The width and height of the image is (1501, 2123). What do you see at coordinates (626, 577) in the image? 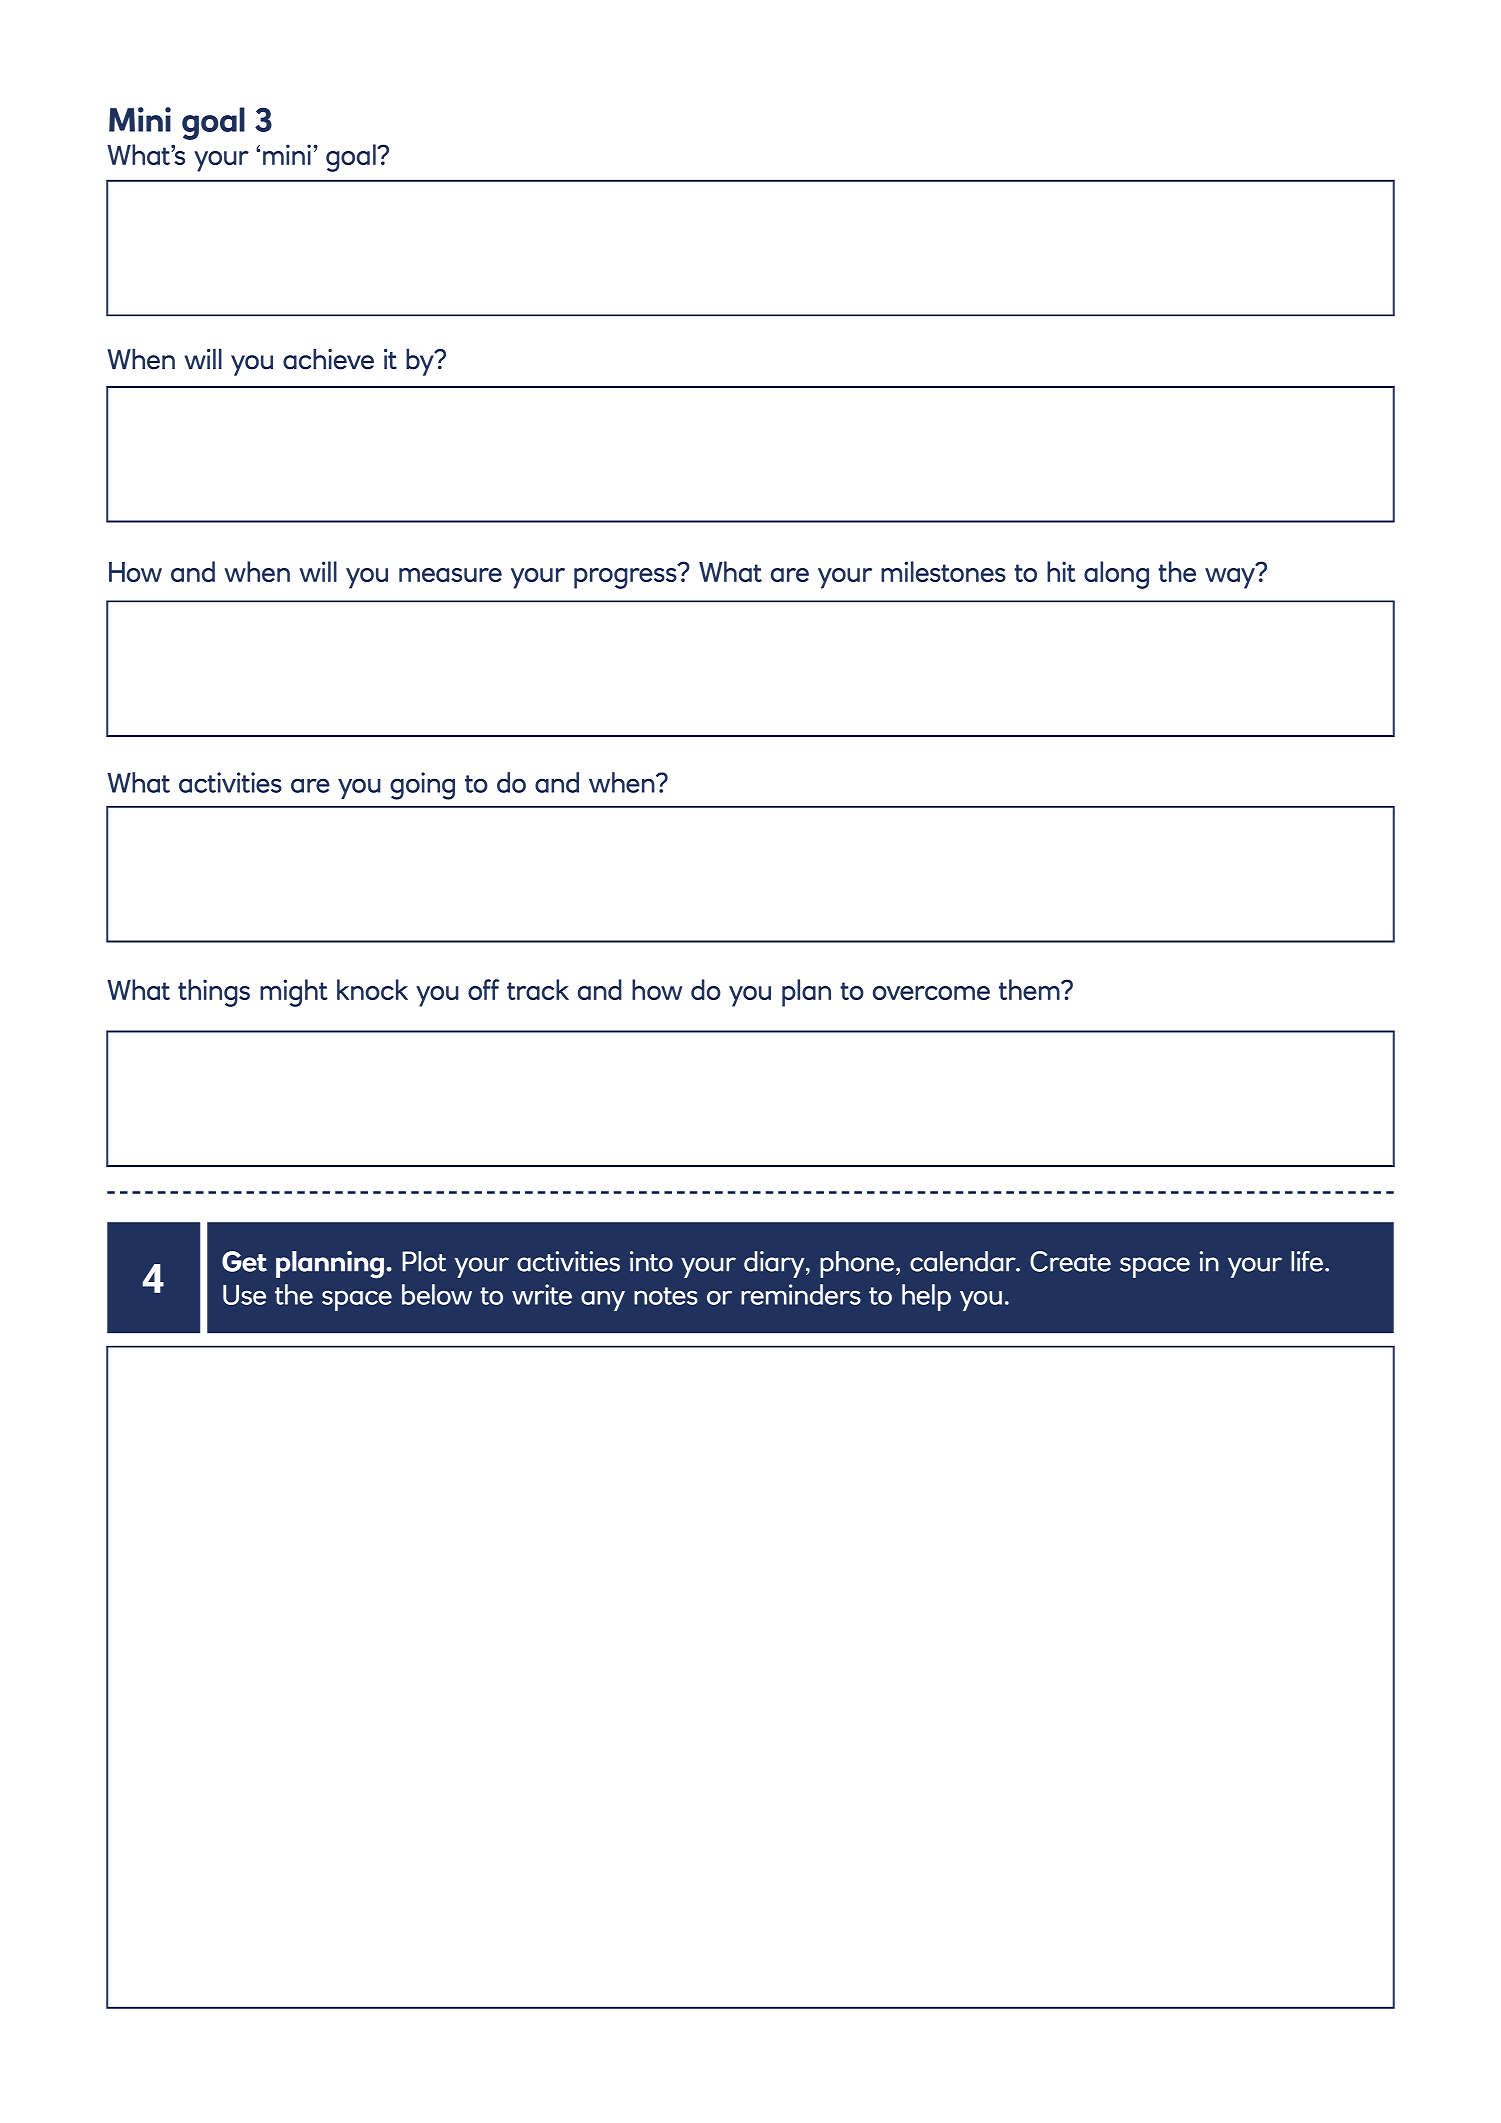
I see `progress` at bounding box center [626, 577].
